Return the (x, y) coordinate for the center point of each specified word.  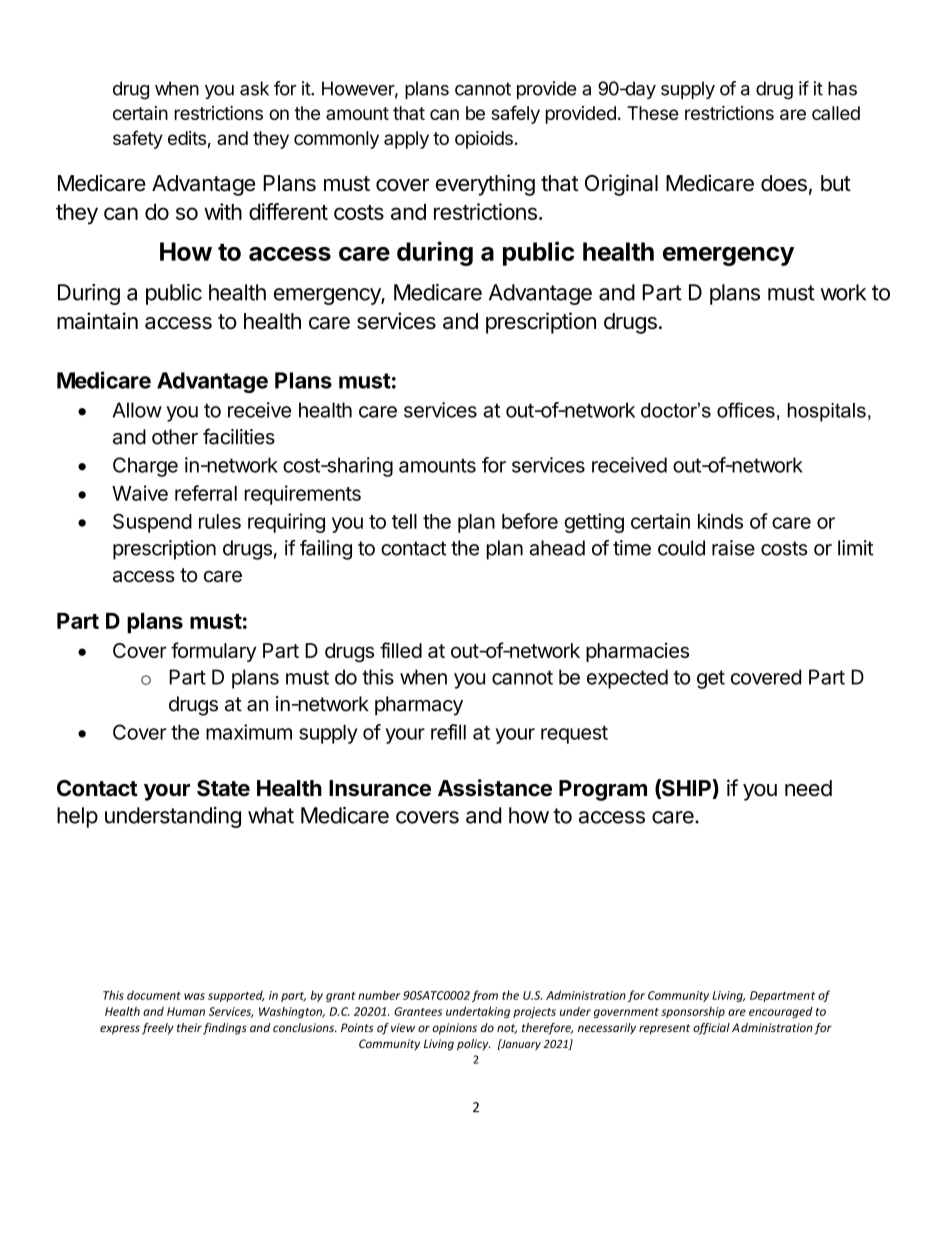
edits (187, 138)
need (808, 788)
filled (401, 650)
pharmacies (637, 652)
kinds (720, 521)
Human (186, 1011)
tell (404, 521)
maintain (97, 321)
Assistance (495, 788)
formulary (213, 652)
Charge (145, 467)
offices (746, 410)
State (223, 788)
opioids (484, 140)
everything (485, 185)
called (836, 113)
